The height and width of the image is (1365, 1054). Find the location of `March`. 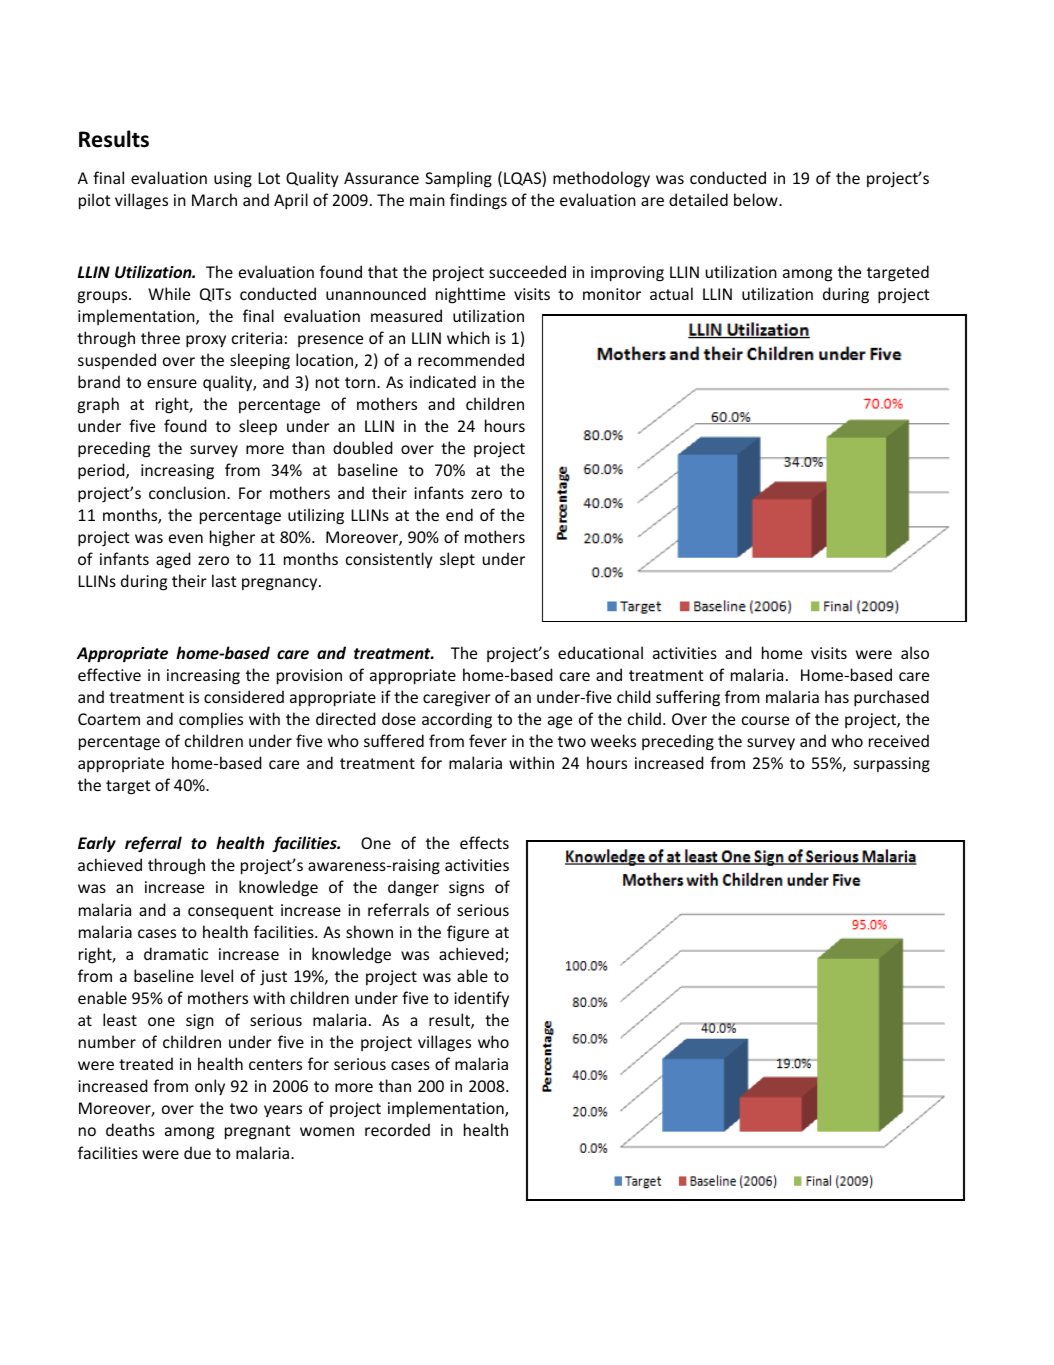

March is located at coordinates (214, 199).
